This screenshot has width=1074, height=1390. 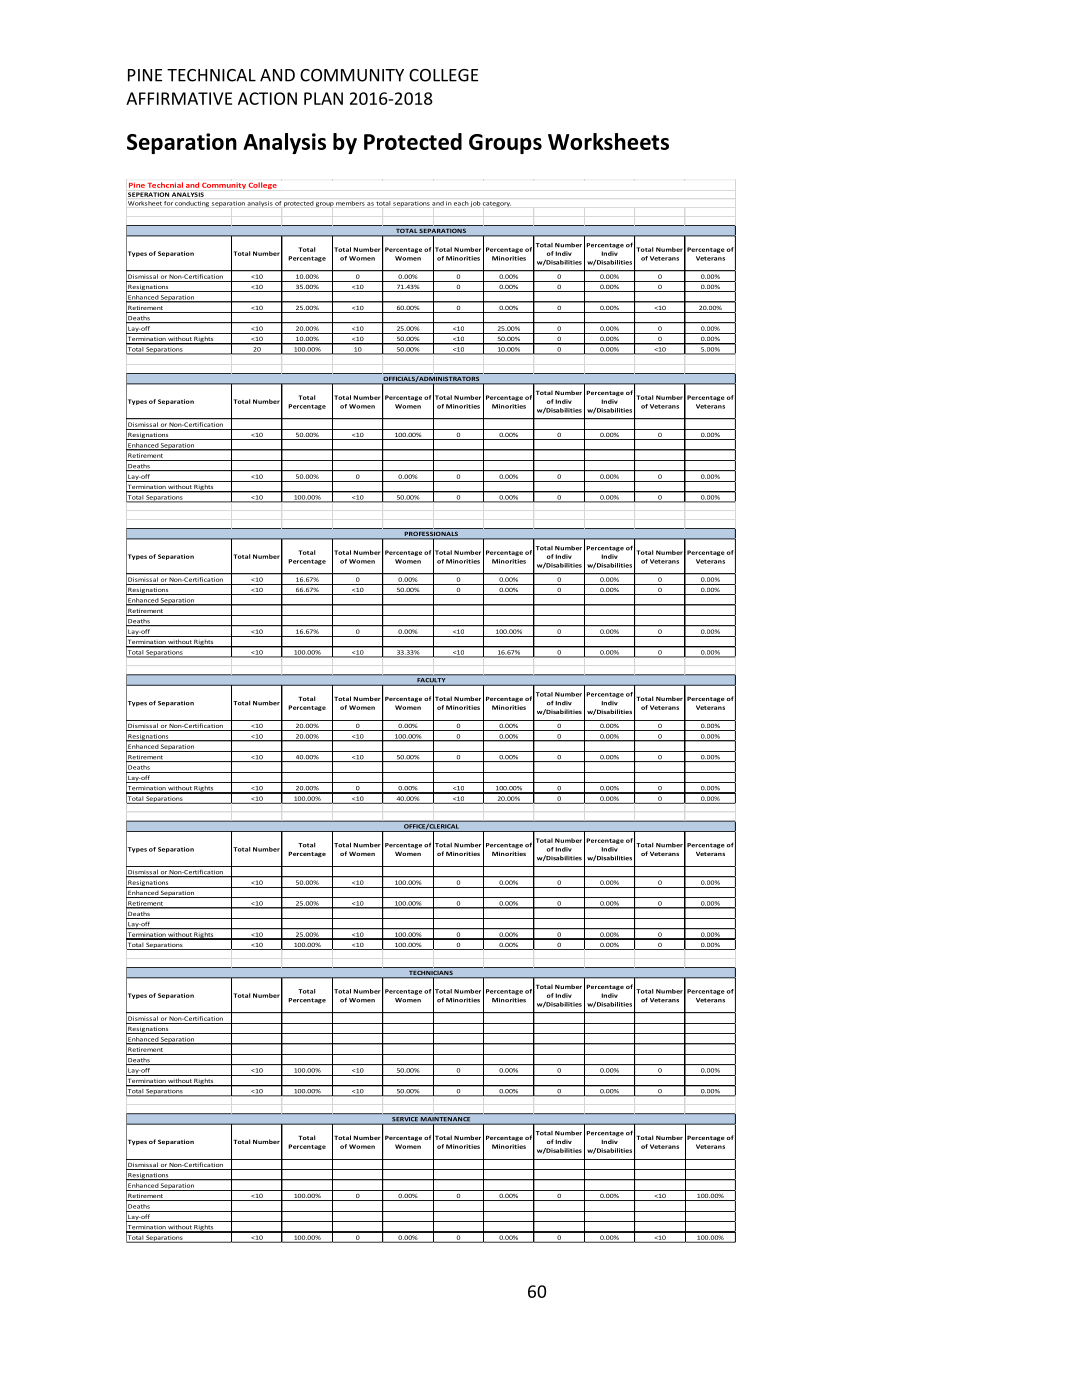 What do you see at coordinates (461, 203) in the screenshot?
I see `each` at bounding box center [461, 203].
